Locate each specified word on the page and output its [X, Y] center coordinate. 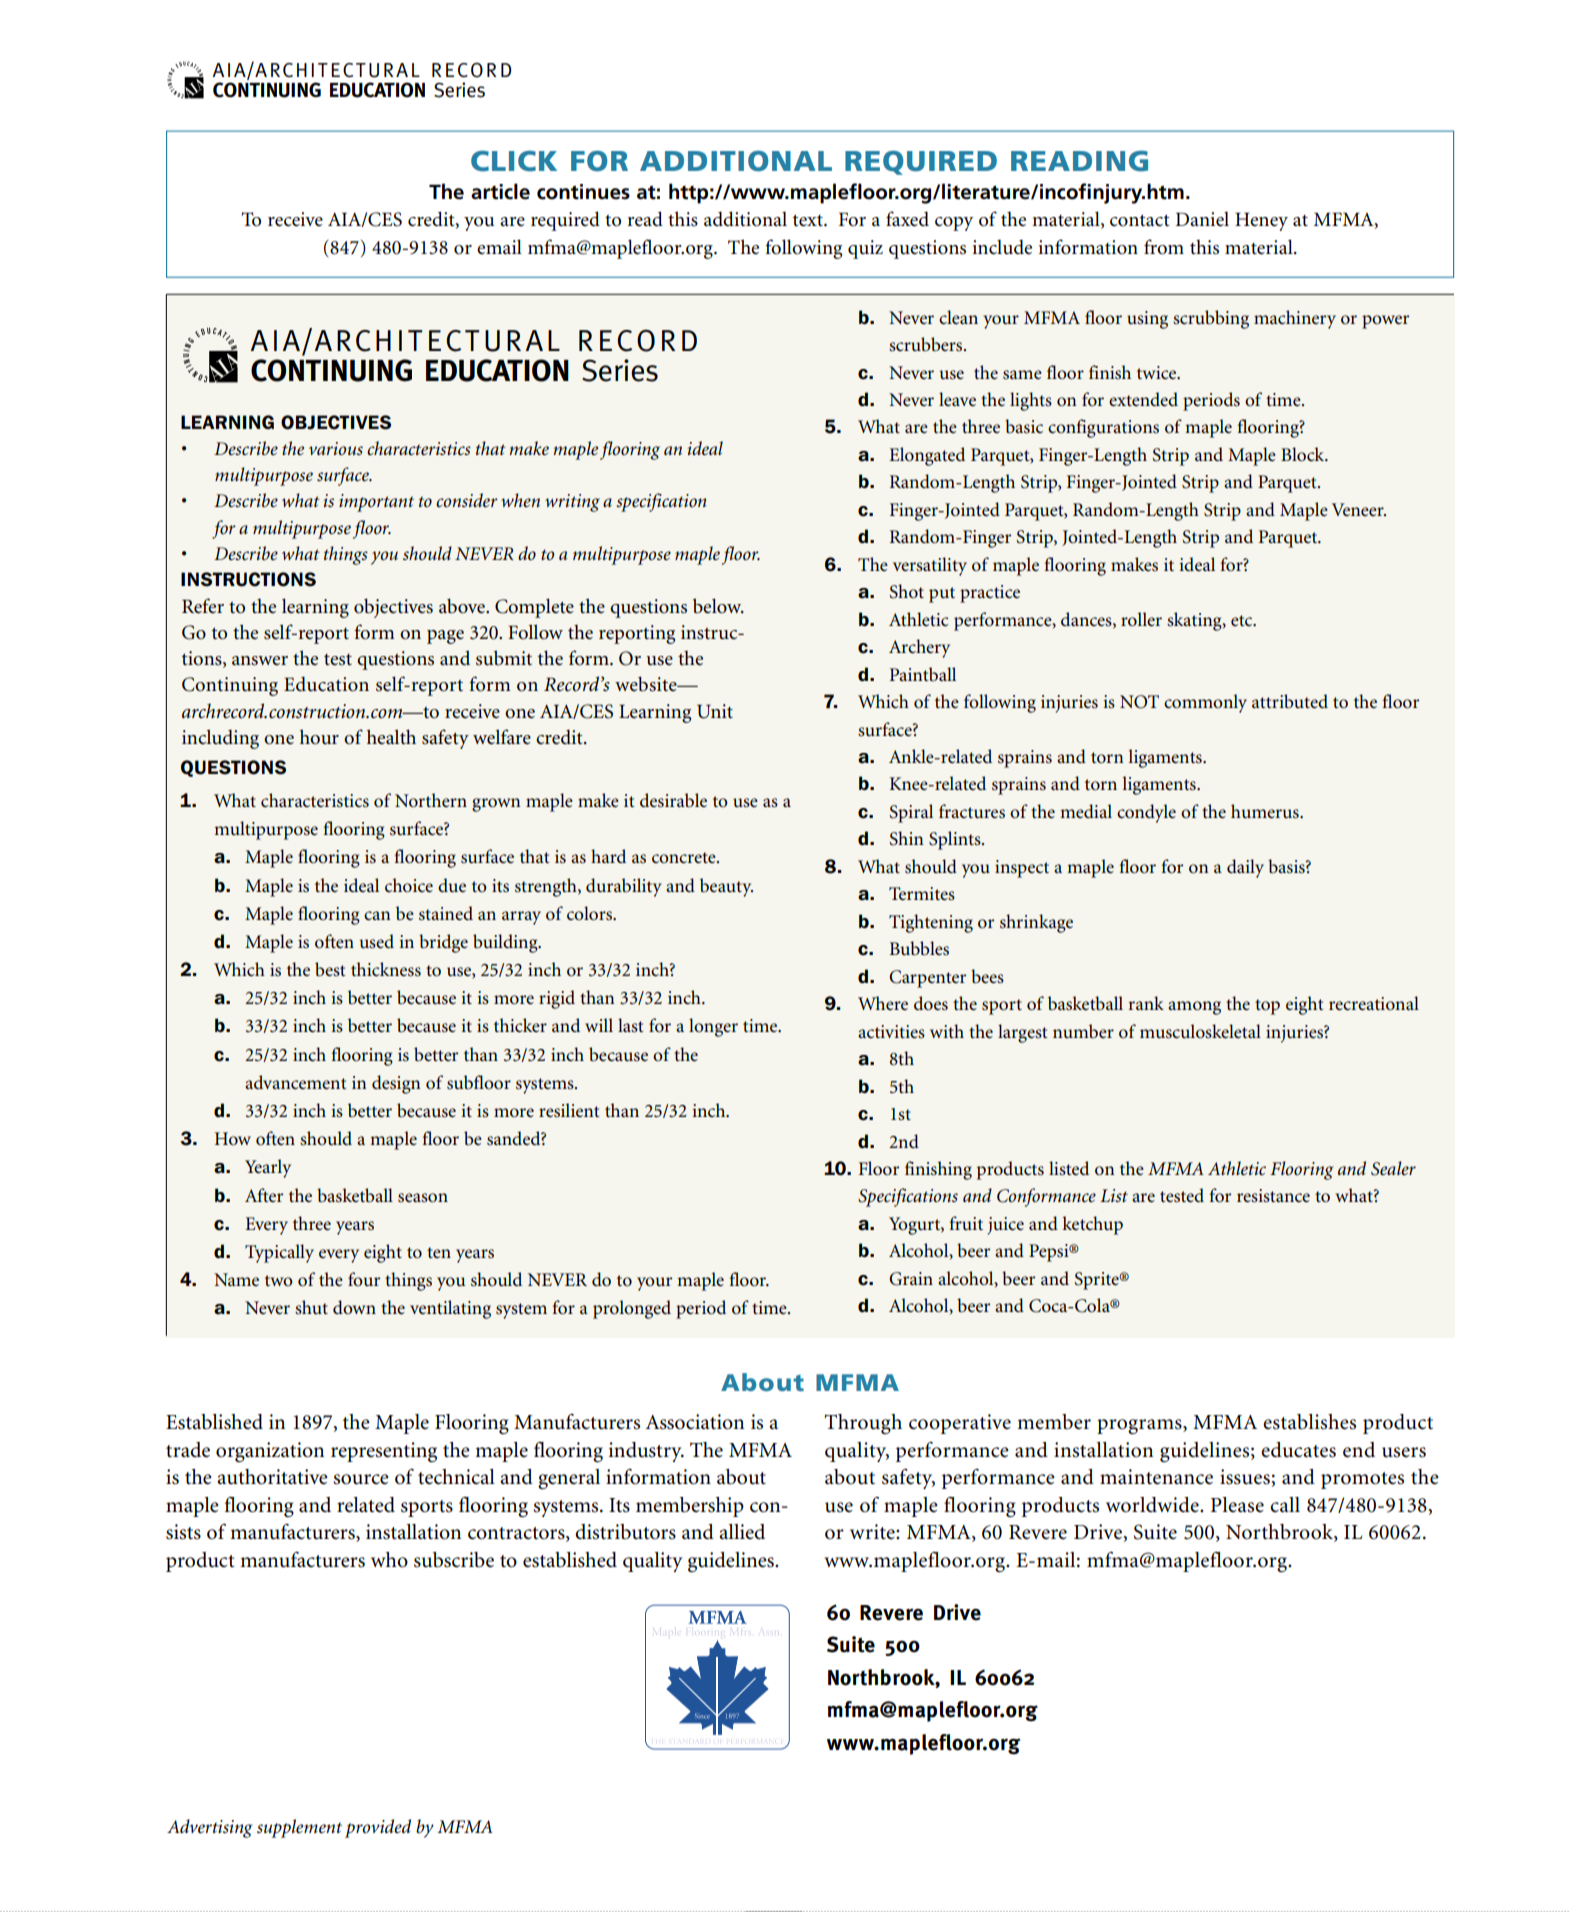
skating [1195, 621]
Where [883, 1003]
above [463, 606]
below [718, 606]
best [330, 969]
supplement [299, 1828]
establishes [1309, 1422]
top [1267, 1007]
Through [863, 1424]
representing [384, 1452]
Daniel [1202, 219]
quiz [865, 249]
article [500, 191]
